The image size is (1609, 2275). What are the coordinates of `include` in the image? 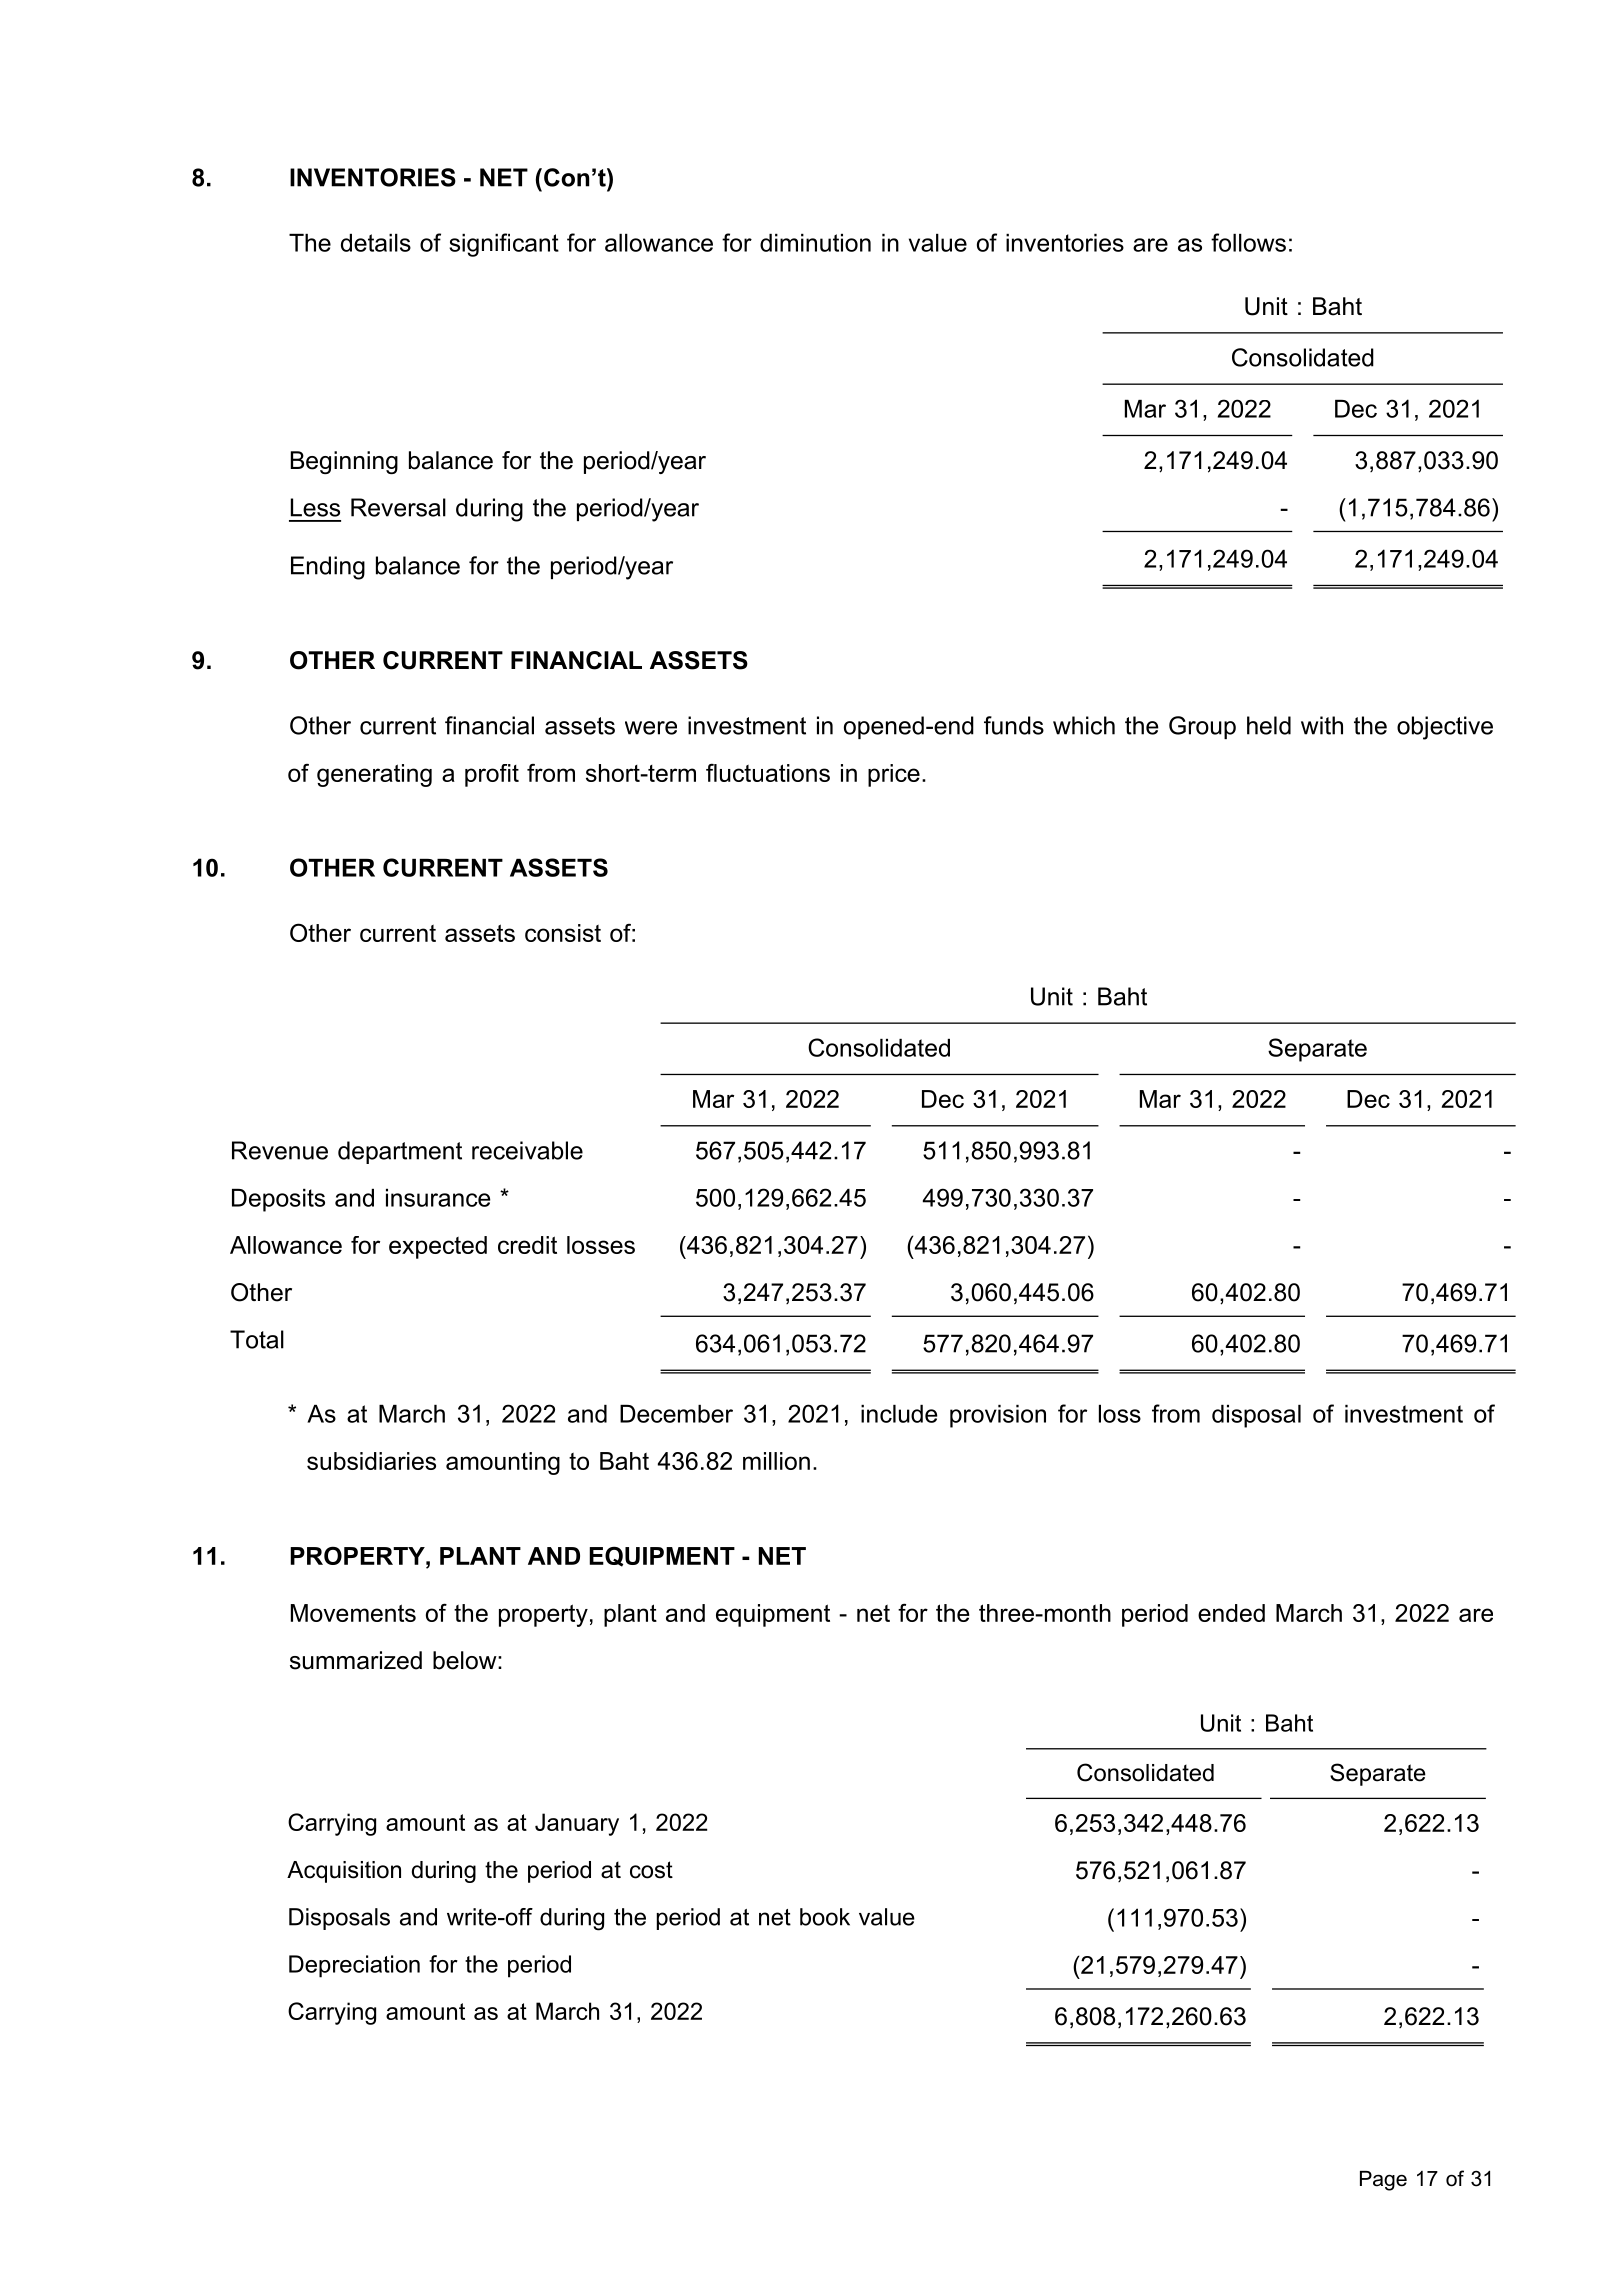 It's located at (899, 1414).
